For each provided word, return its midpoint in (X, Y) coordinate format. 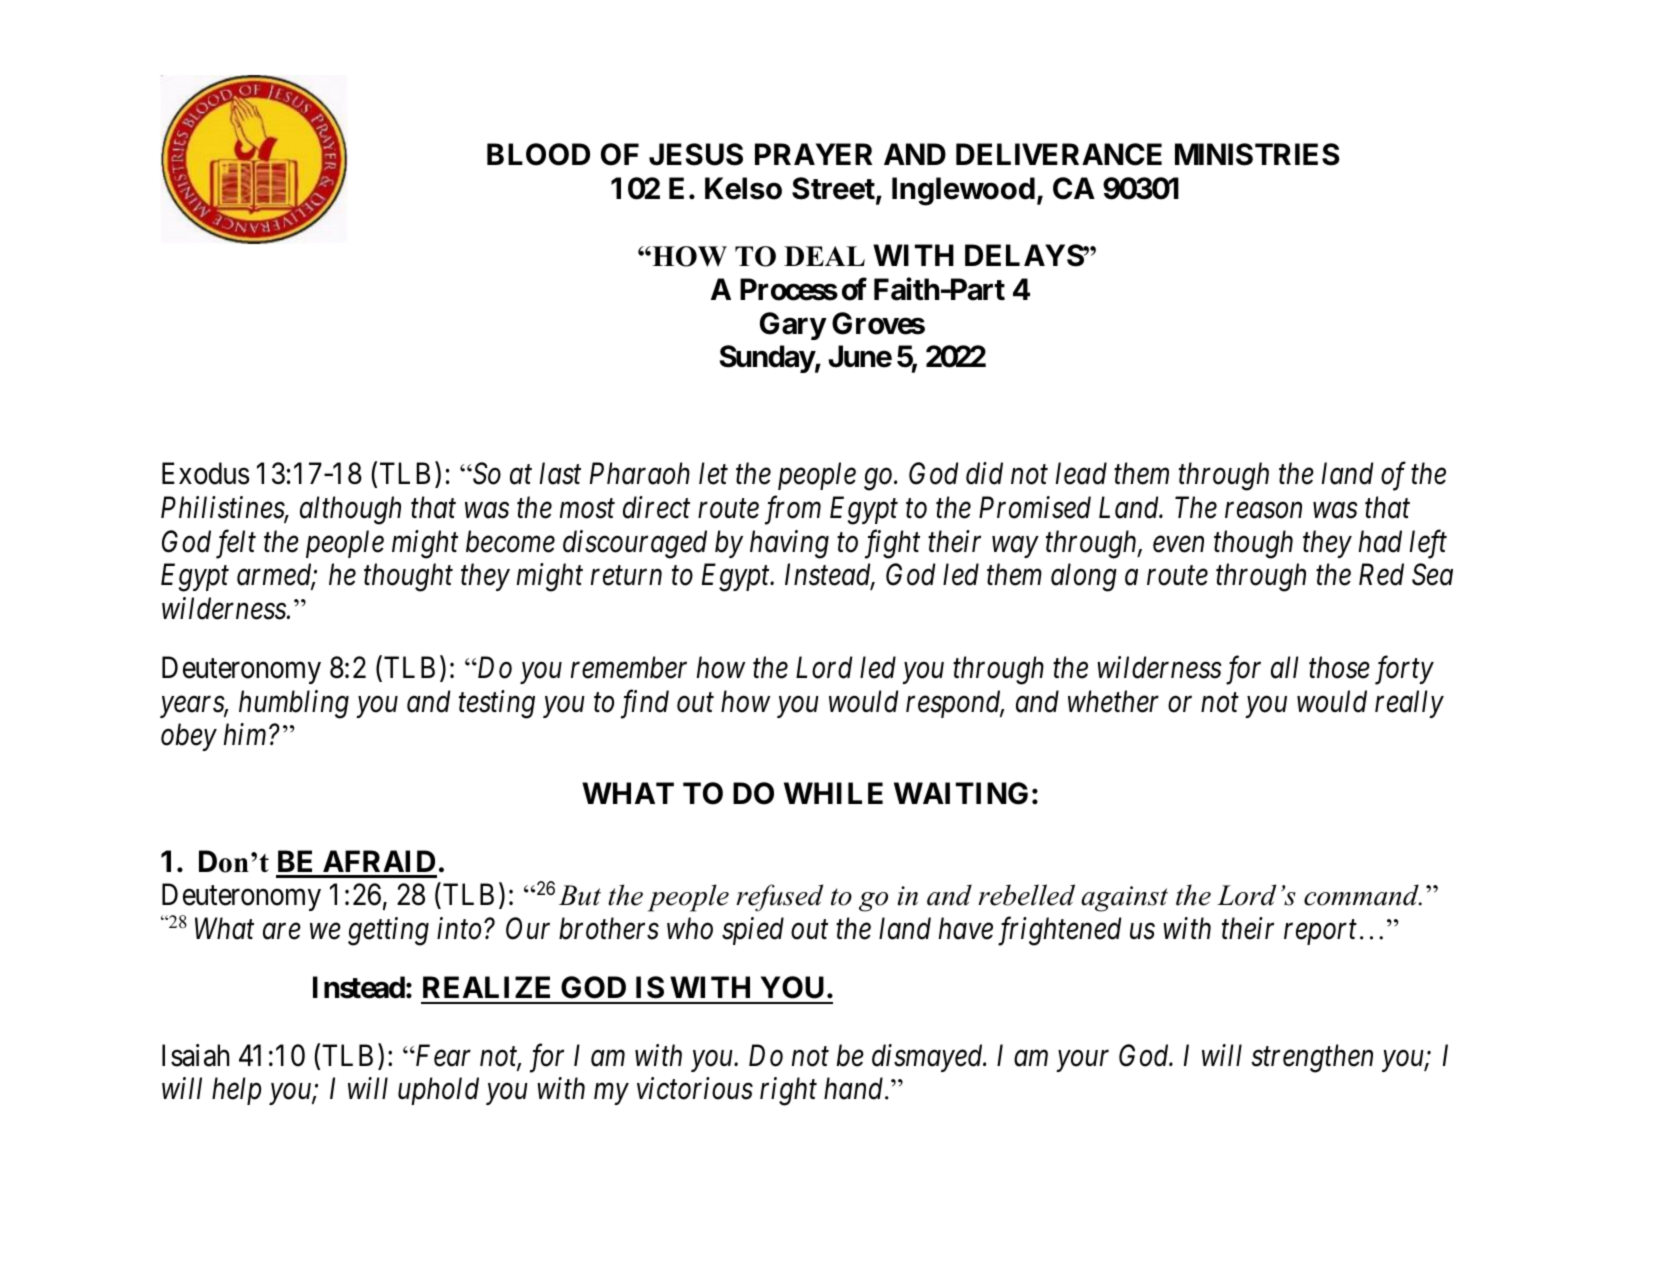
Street (833, 188)
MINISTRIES (1257, 154)
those (1339, 667)
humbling (294, 704)
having (789, 544)
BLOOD (538, 154)
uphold (438, 1091)
